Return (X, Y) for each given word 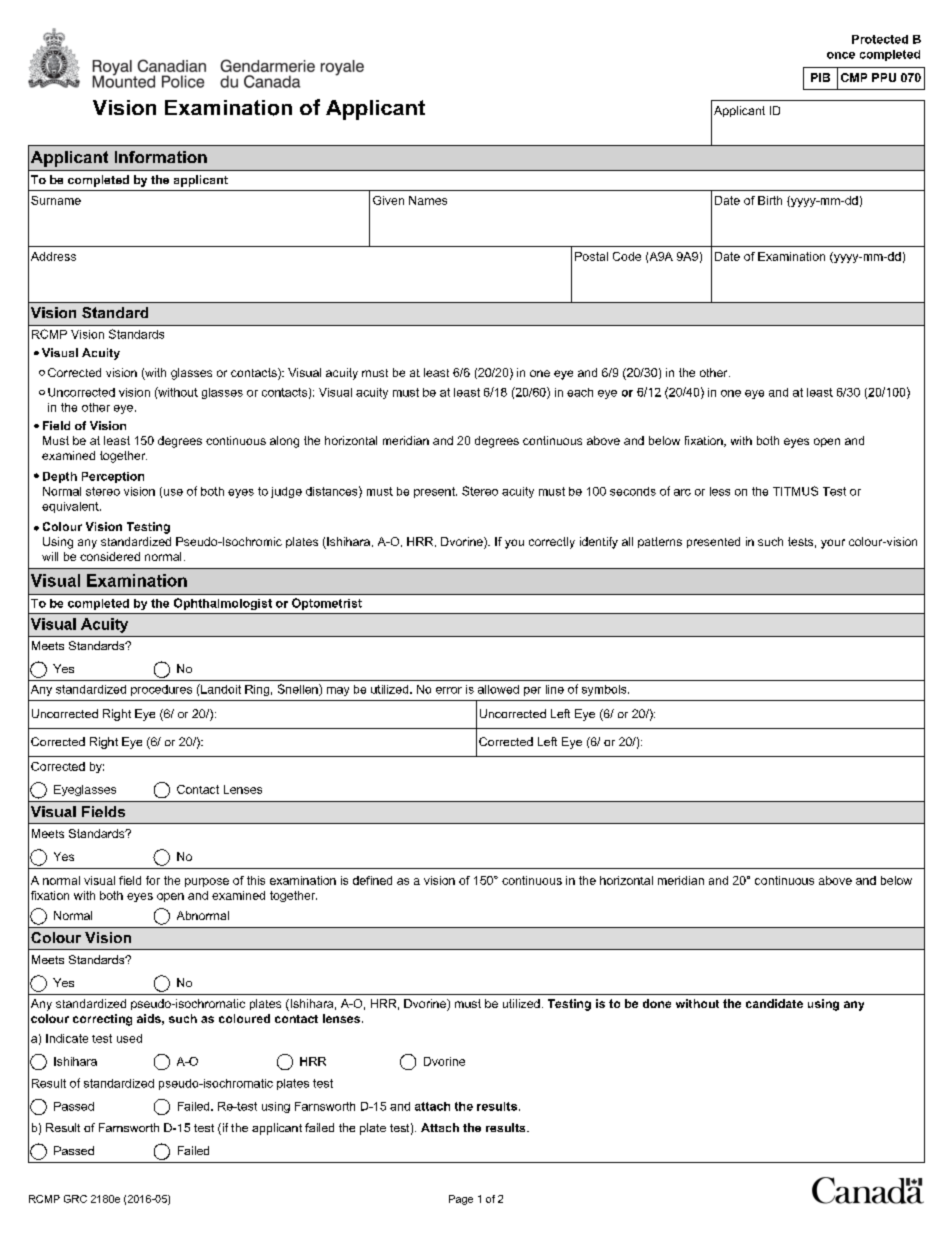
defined (372, 880)
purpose (207, 882)
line (555, 689)
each (580, 392)
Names (428, 200)
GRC (75, 1199)
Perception (113, 477)
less (720, 491)
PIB (820, 77)
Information (161, 157)
